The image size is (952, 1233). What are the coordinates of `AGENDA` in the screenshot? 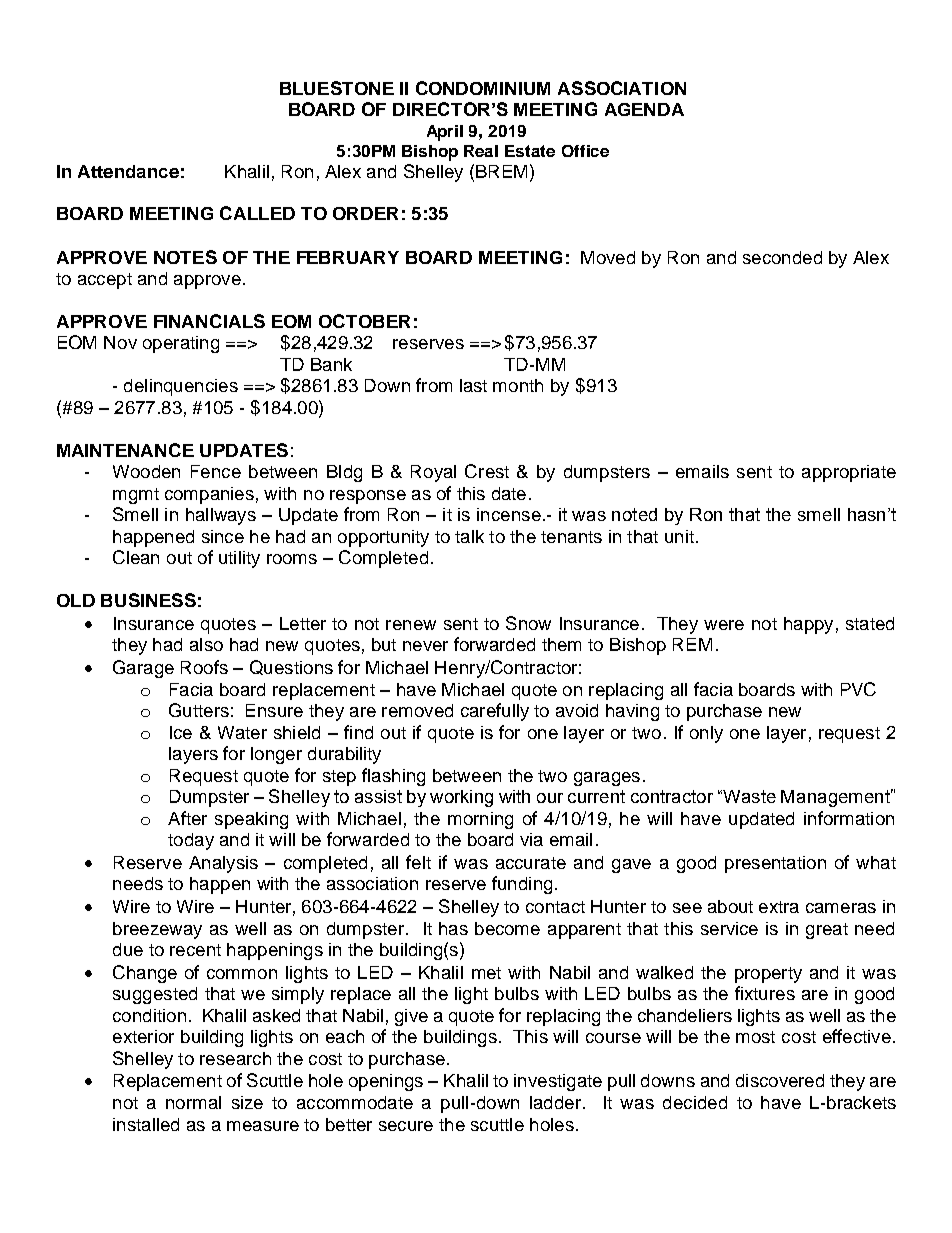 It's located at (644, 109).
